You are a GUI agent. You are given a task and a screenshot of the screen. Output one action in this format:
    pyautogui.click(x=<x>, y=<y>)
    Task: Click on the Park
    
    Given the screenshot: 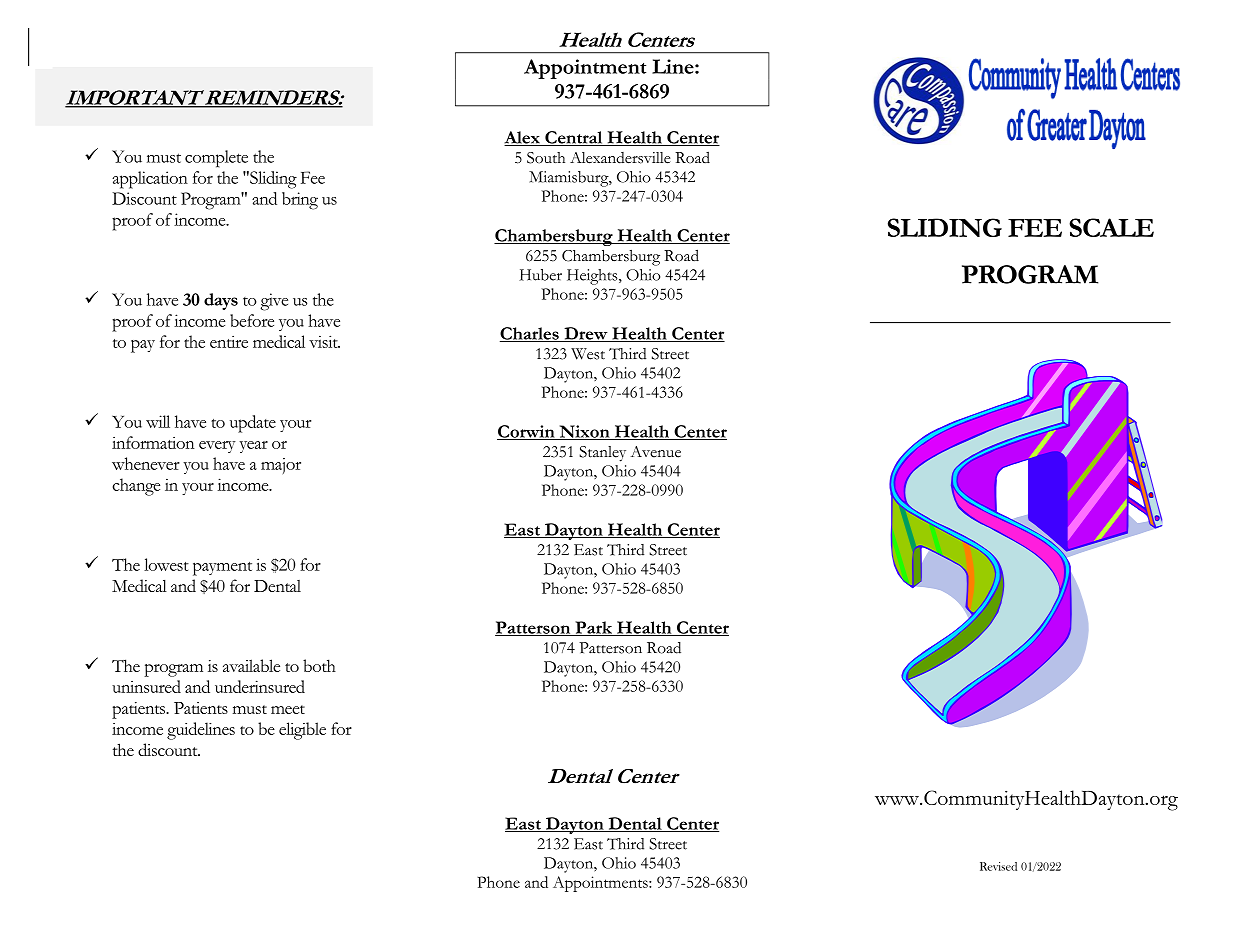 What is the action you would take?
    pyautogui.click(x=594, y=628)
